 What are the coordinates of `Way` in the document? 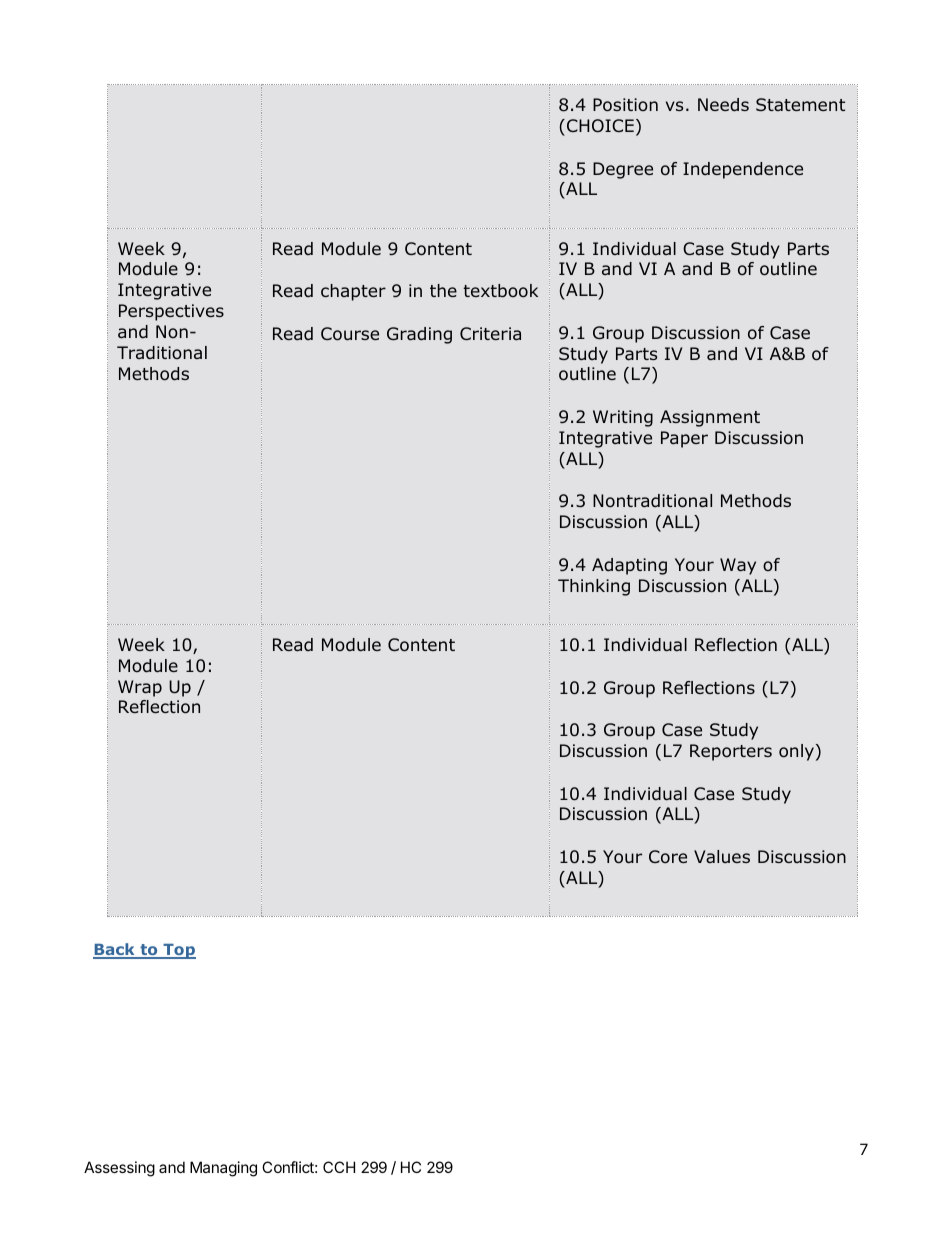 It's located at (738, 566).
